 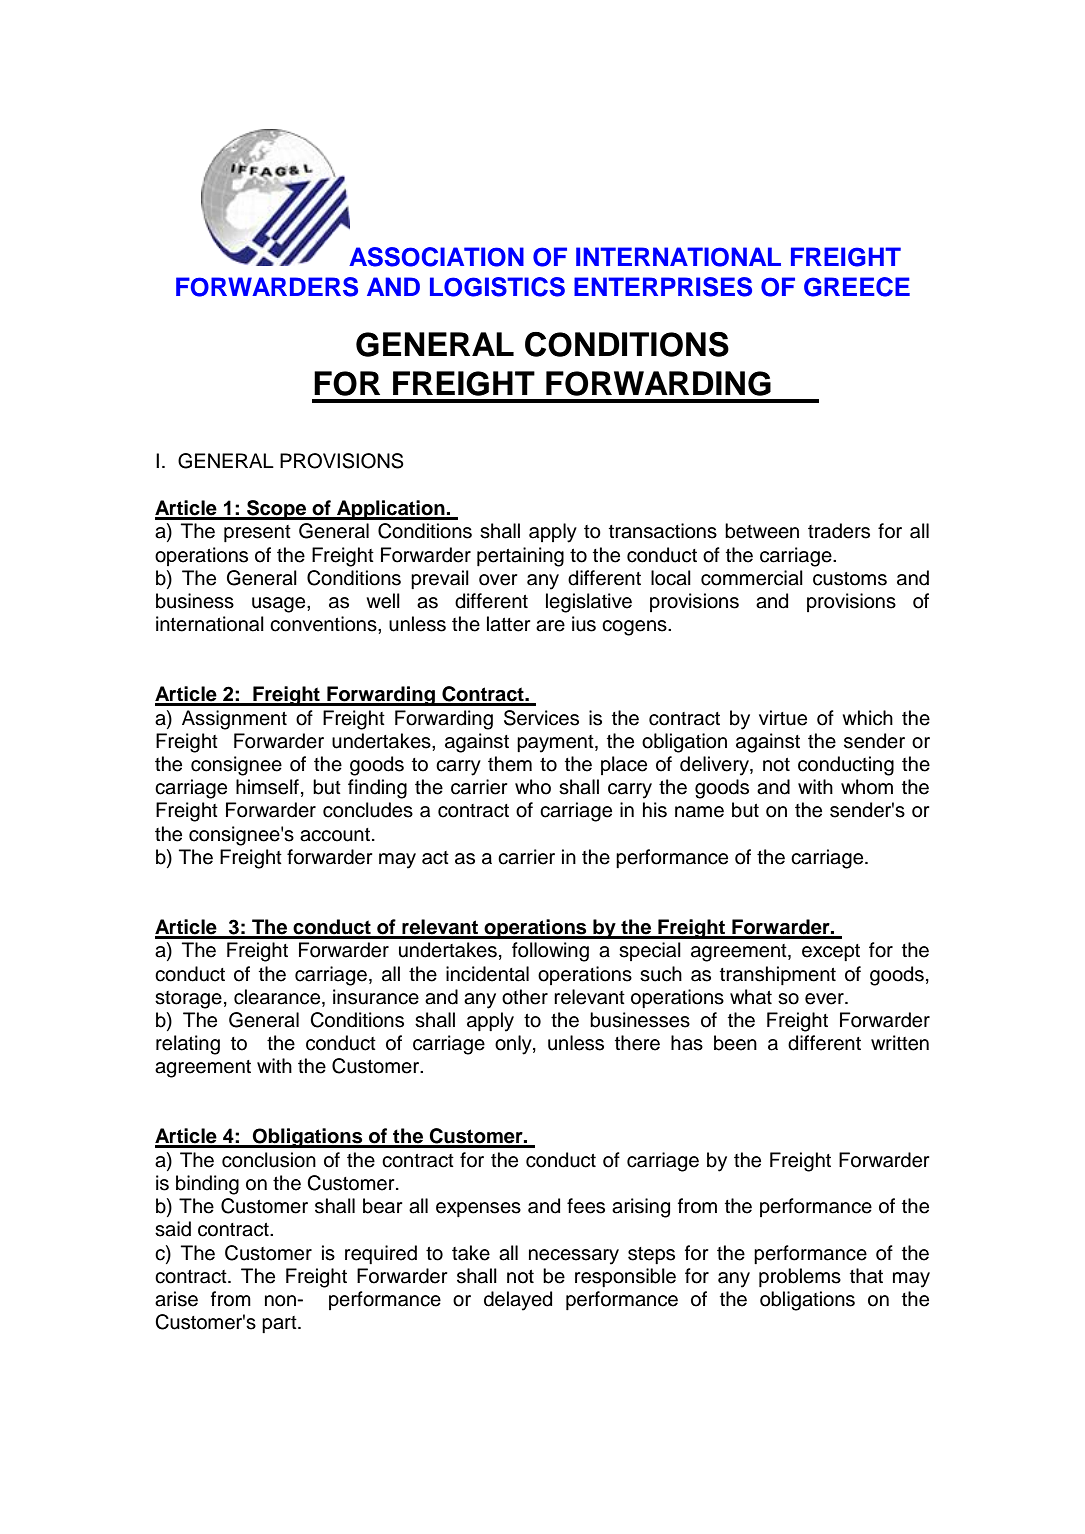 I want to click on present, so click(x=257, y=533).
